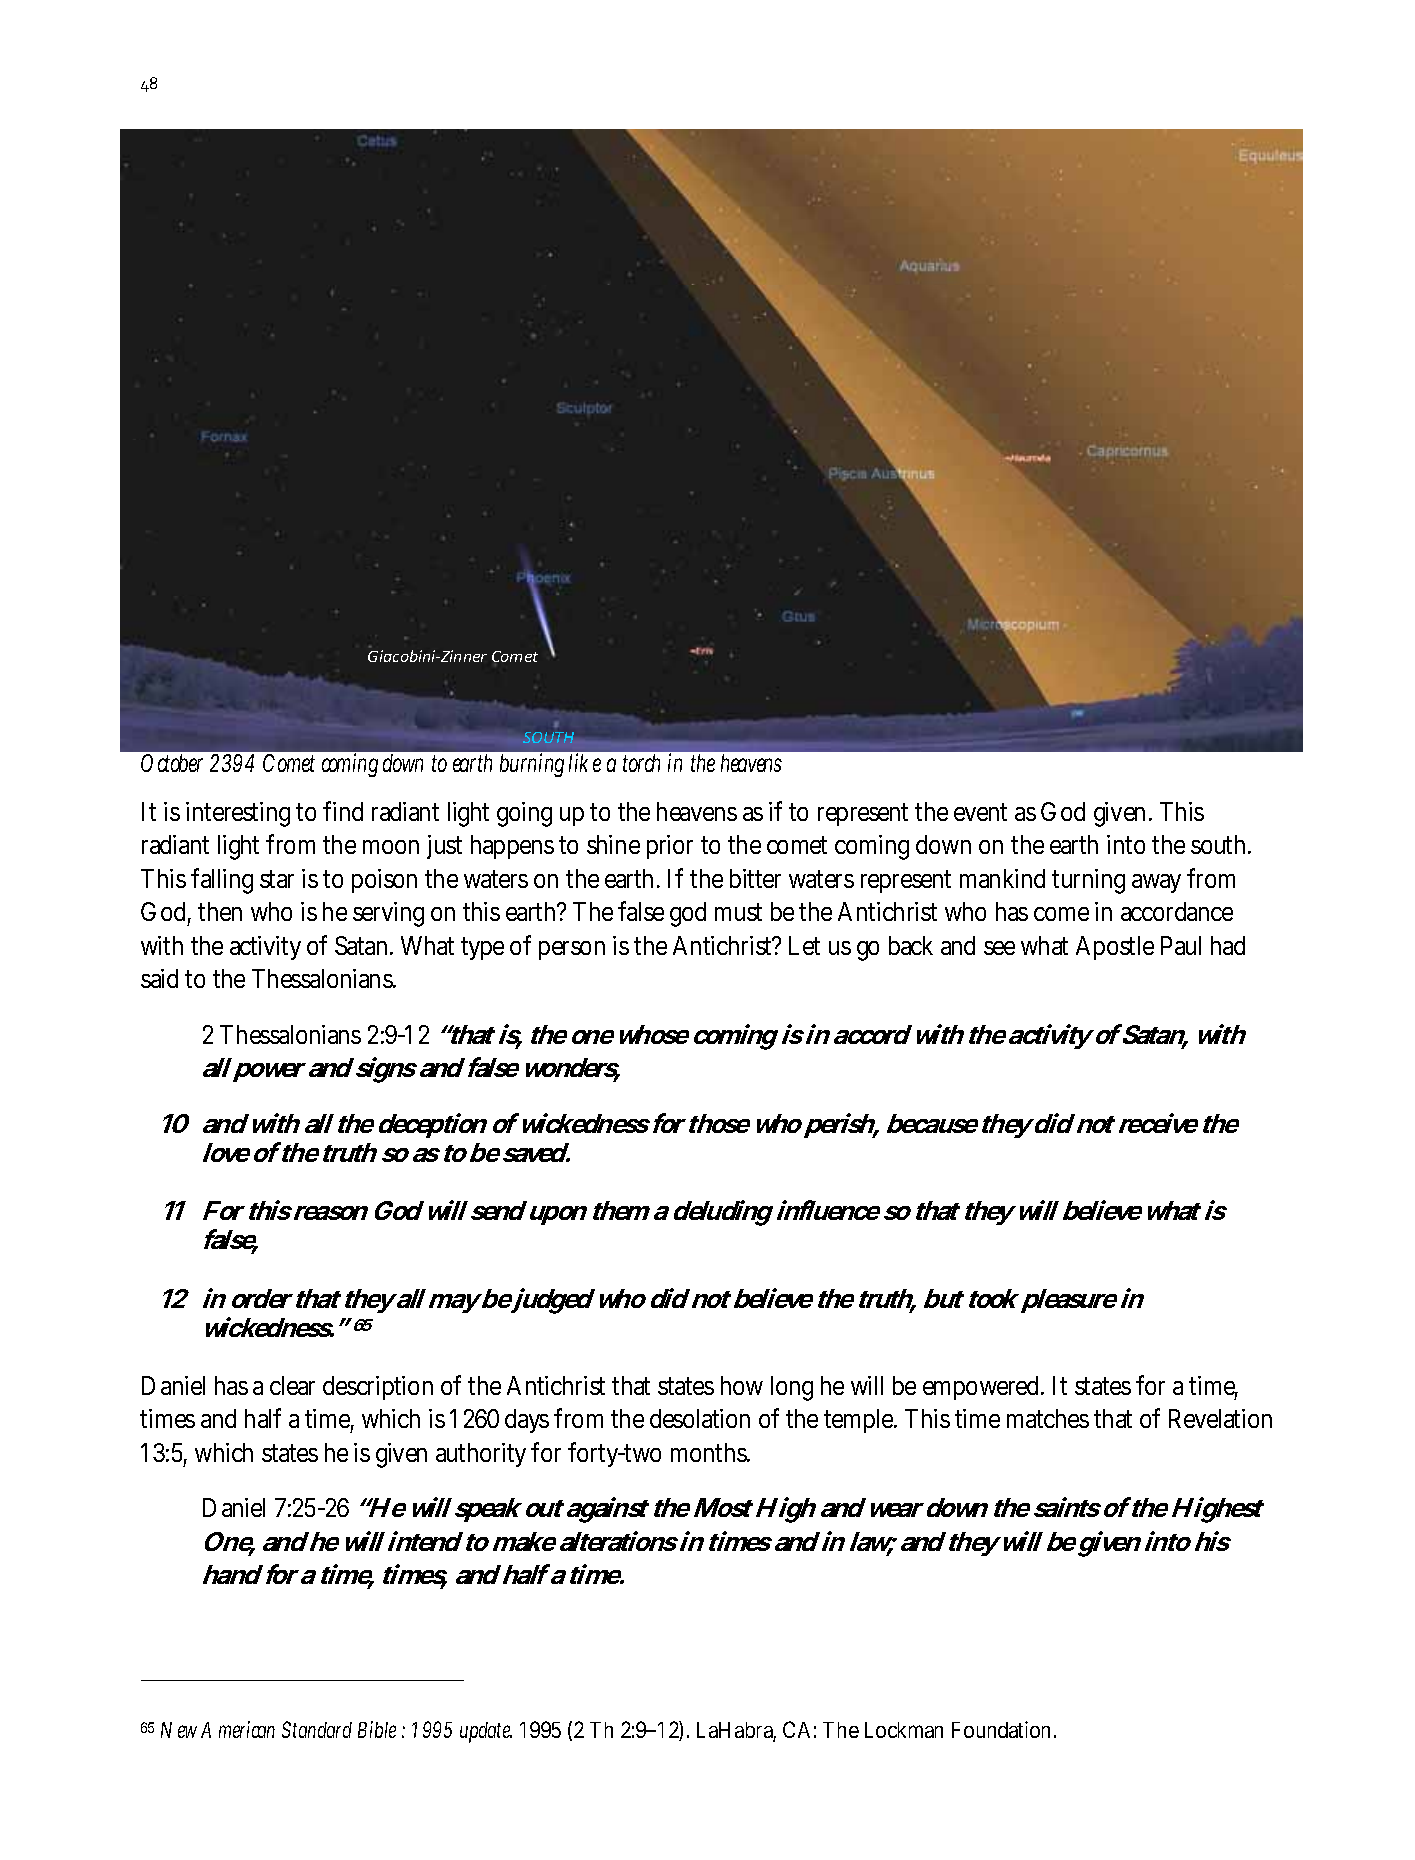 This screenshot has width=1415, height=1860. I want to click on Revelation, so click(1220, 1418).
